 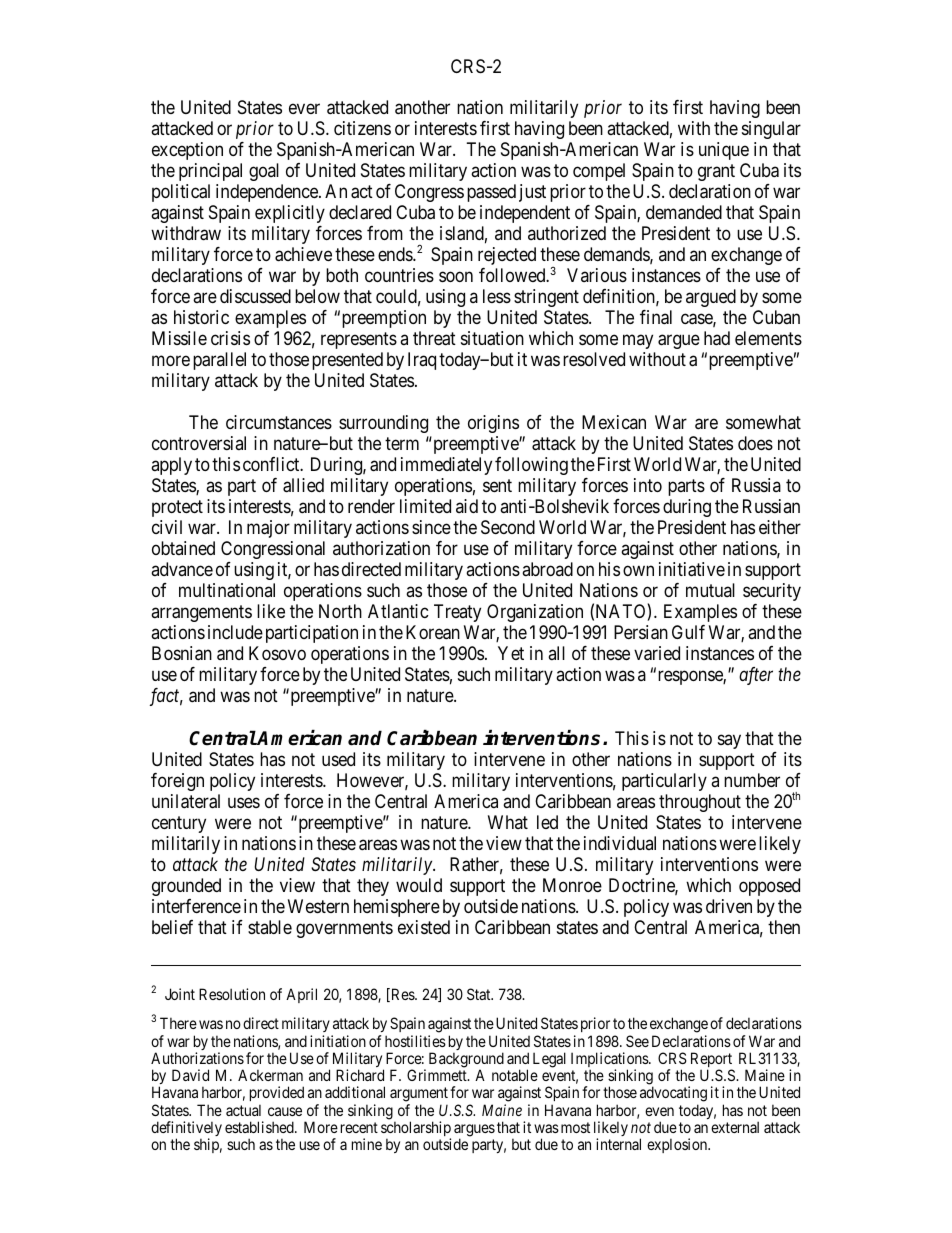 What do you see at coordinates (457, 613) in the screenshot?
I see `Treaty` at bounding box center [457, 613].
